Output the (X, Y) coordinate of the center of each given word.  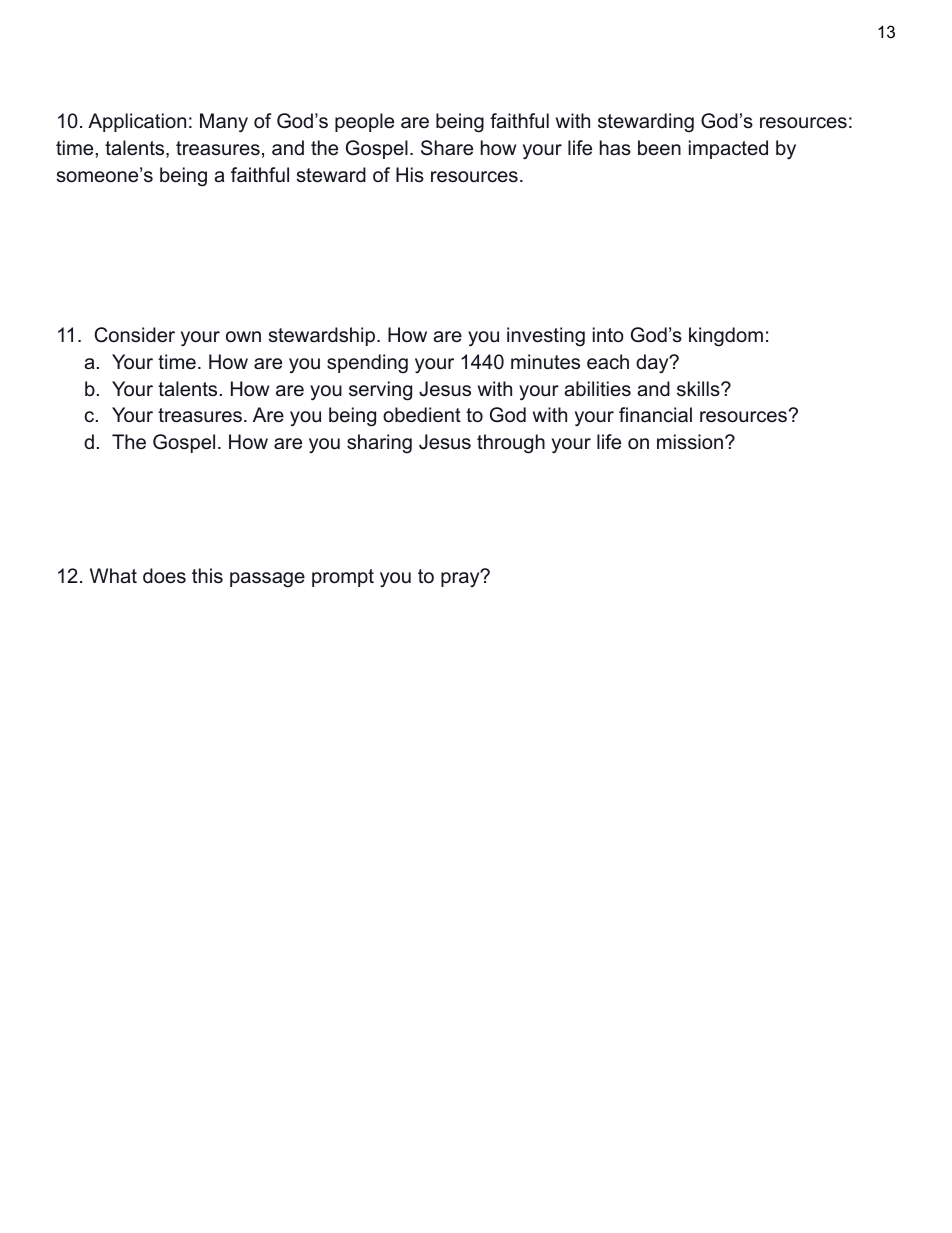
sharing (379, 443)
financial (655, 415)
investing (546, 336)
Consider (134, 335)
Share (447, 148)
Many (224, 123)
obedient (422, 415)
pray (461, 578)
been (659, 148)
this (207, 576)
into (608, 335)
